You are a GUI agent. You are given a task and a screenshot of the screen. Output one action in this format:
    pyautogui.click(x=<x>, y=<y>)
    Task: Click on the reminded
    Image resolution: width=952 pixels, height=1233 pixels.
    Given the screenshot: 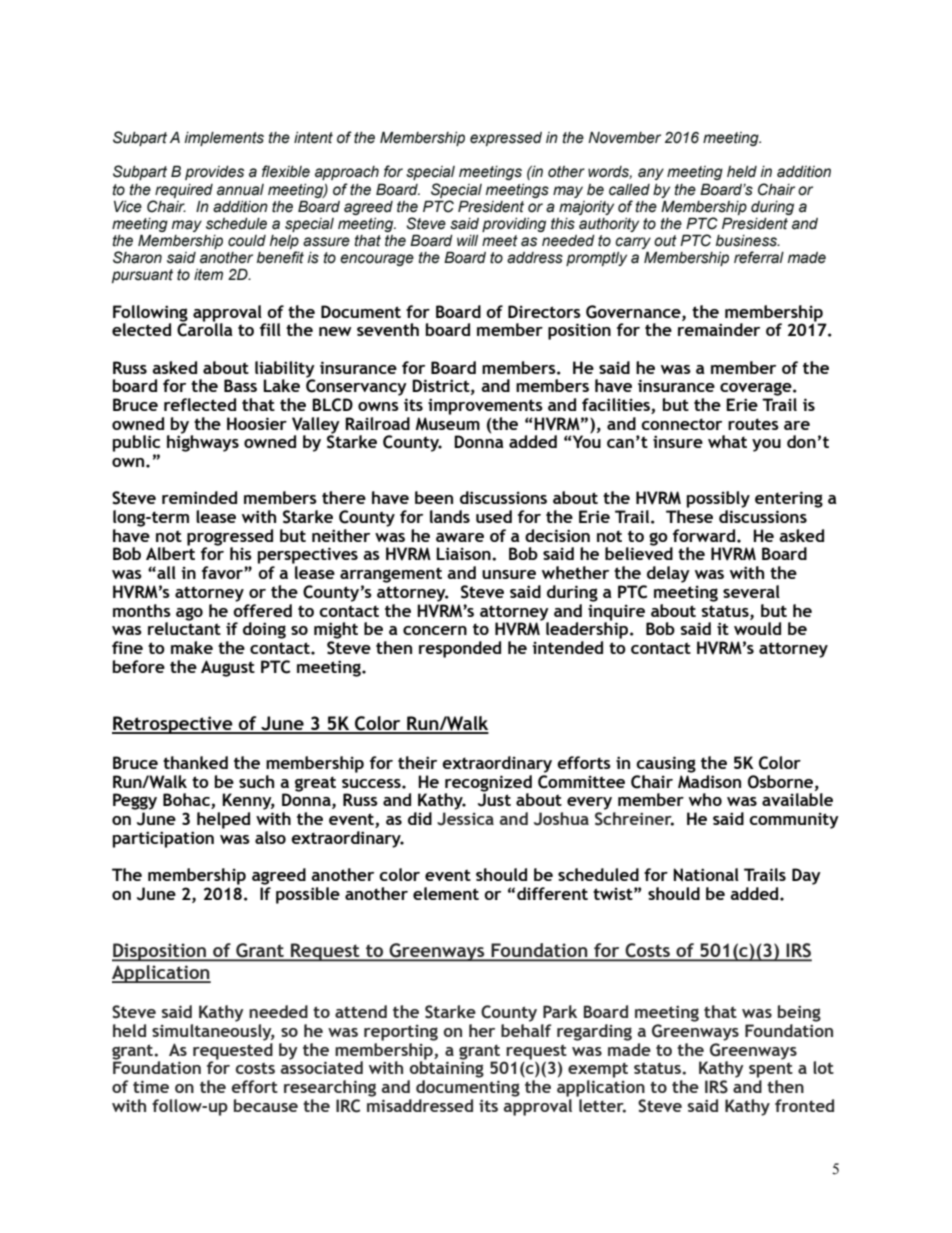 What is the action you would take?
    pyautogui.click(x=199, y=497)
